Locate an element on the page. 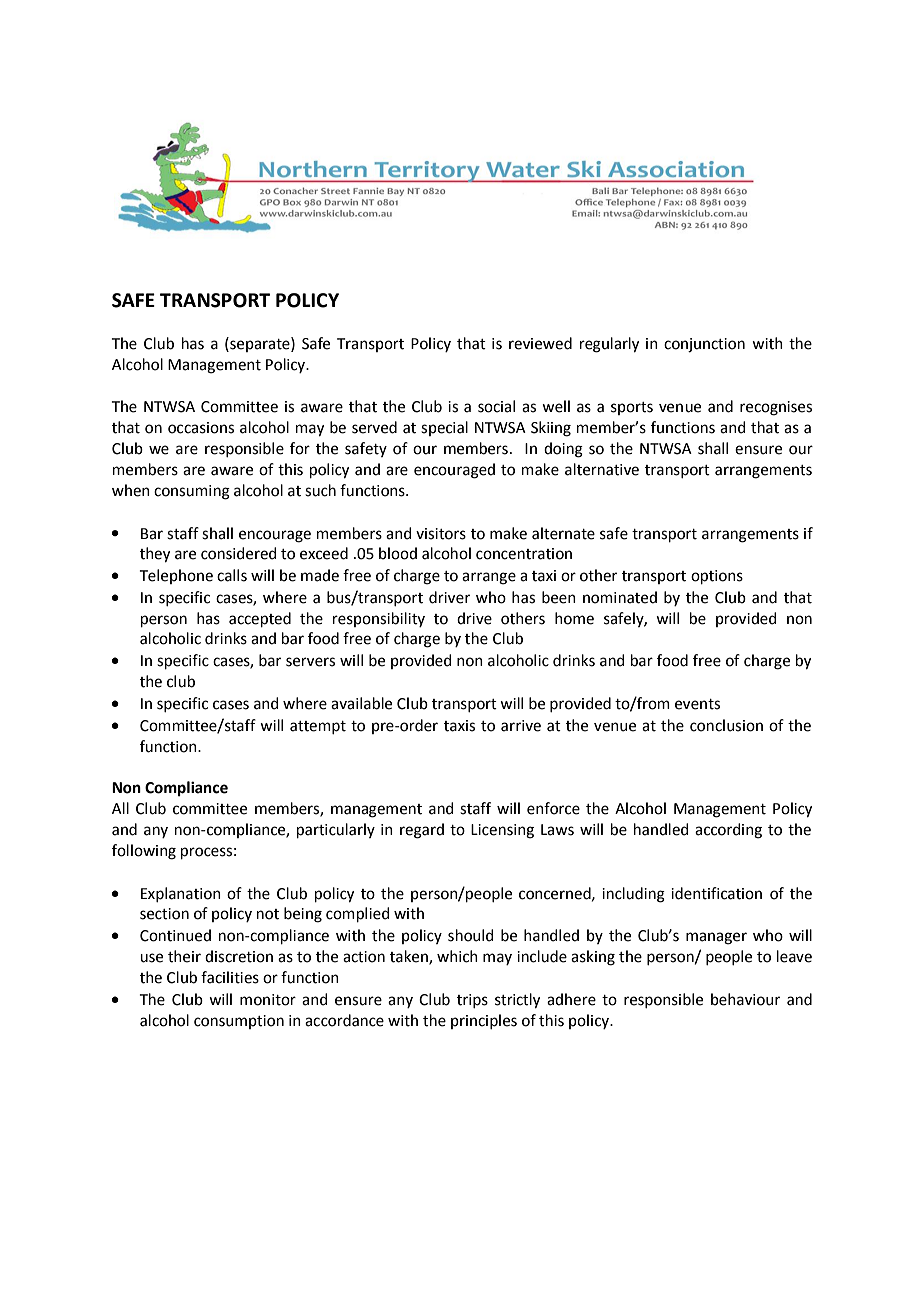 Image resolution: width=924 pixels, height=1308 pixels. visitors is located at coordinates (441, 534).
